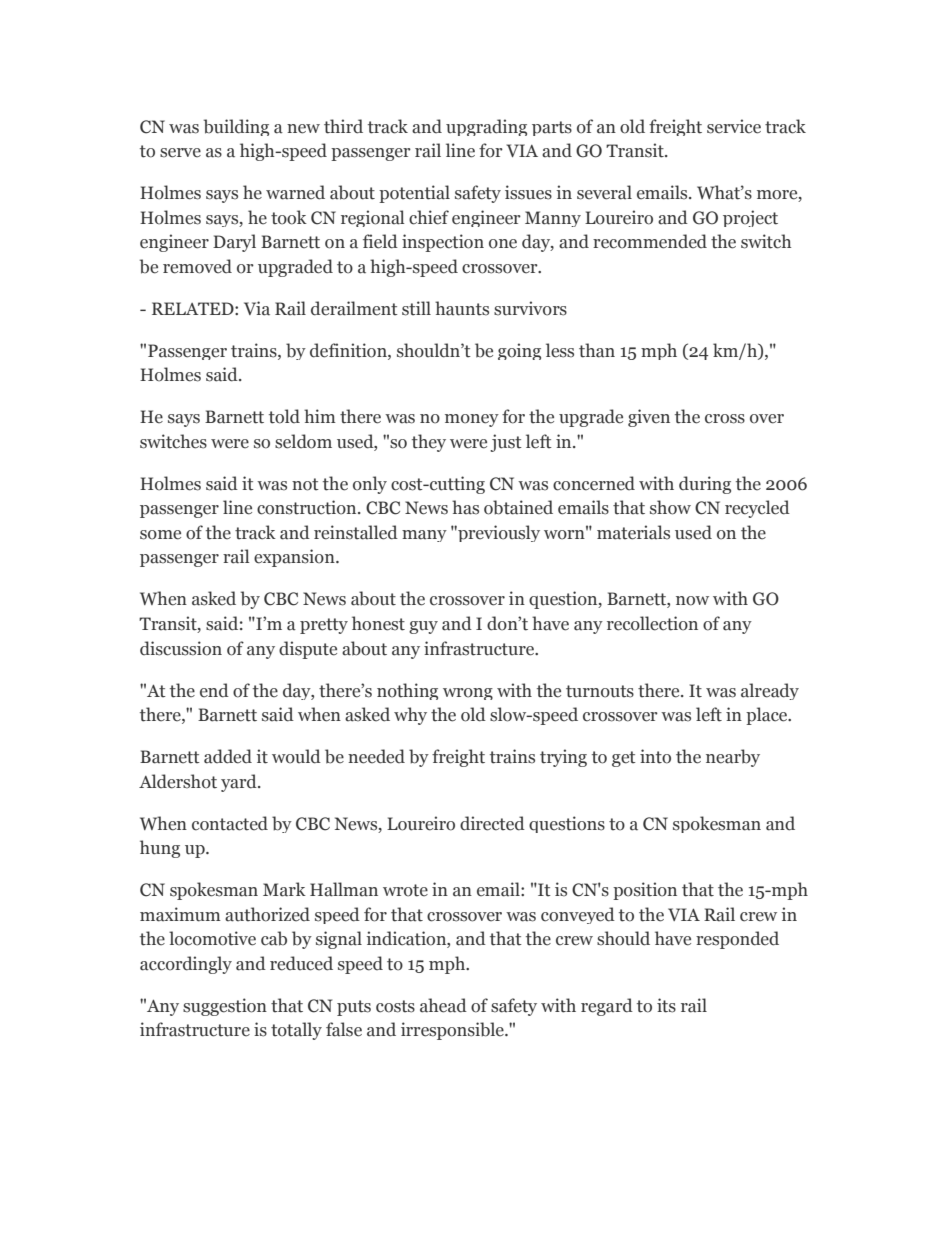 The width and height of the page is (952, 1233). Describe the element at coordinates (649, 418) in the page. I see `given` at that location.
